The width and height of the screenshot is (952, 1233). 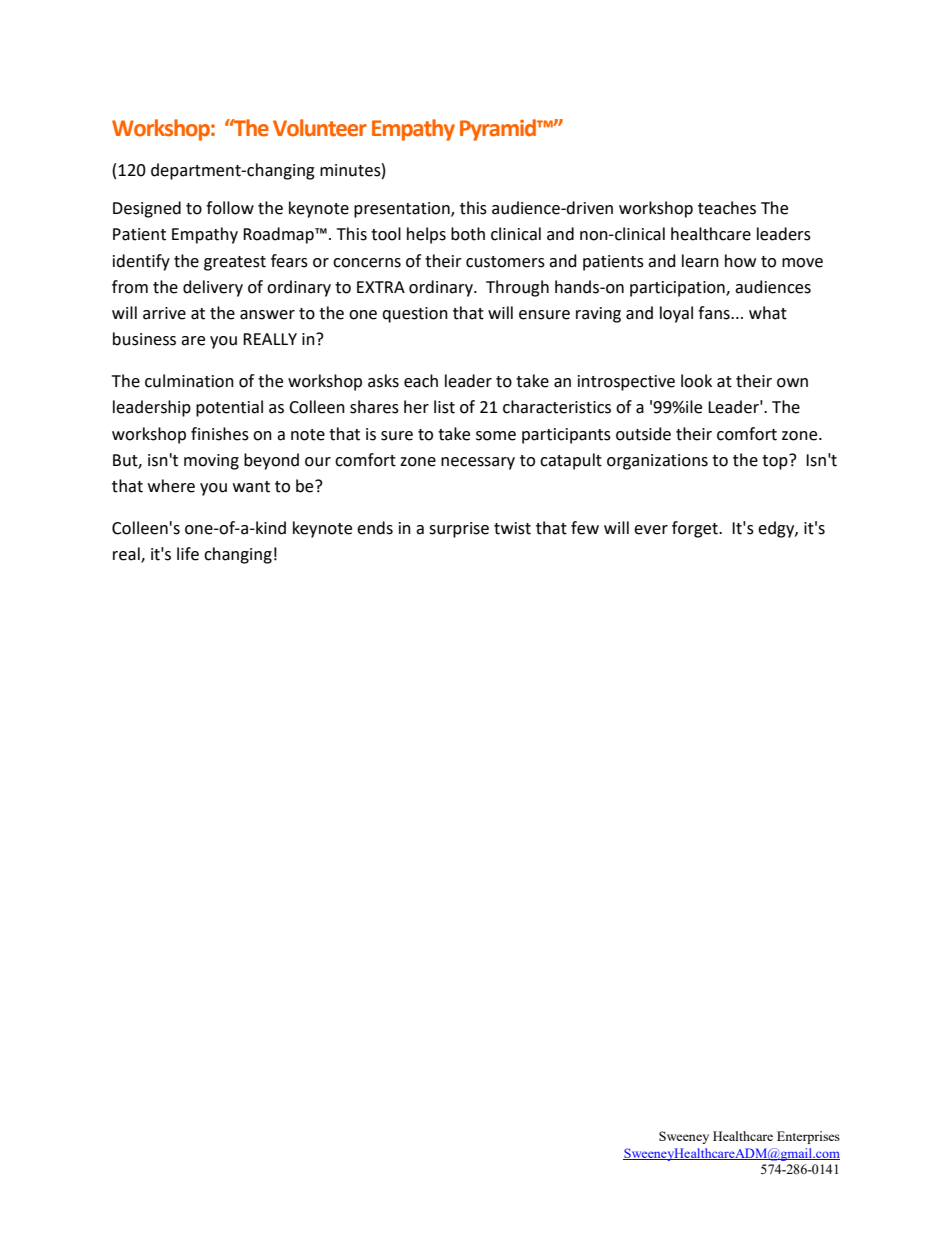 I want to click on forget, so click(x=696, y=529).
